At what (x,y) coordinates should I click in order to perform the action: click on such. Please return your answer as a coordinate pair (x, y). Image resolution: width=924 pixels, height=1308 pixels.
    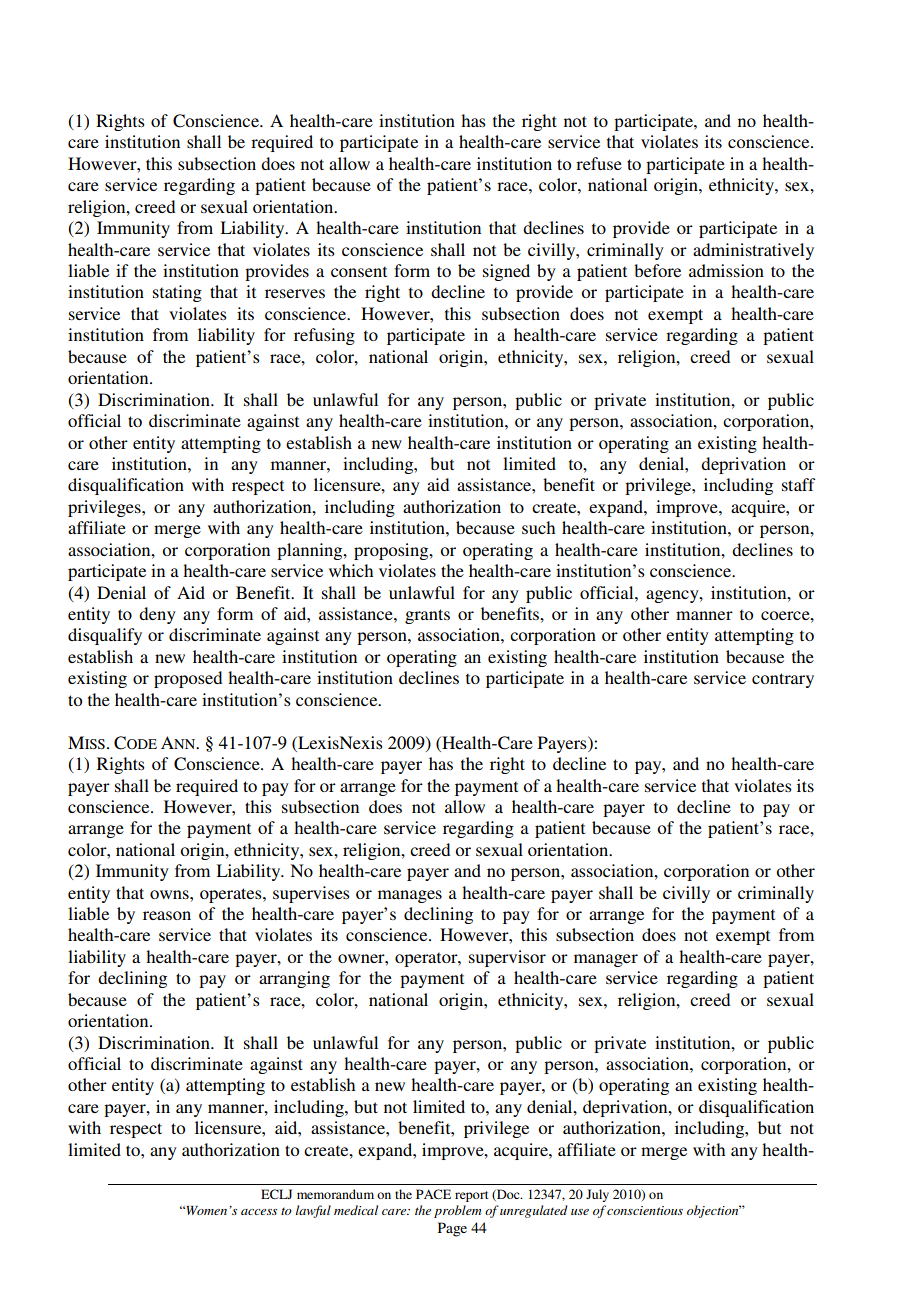
    Looking at the image, I should click on (538, 527).
